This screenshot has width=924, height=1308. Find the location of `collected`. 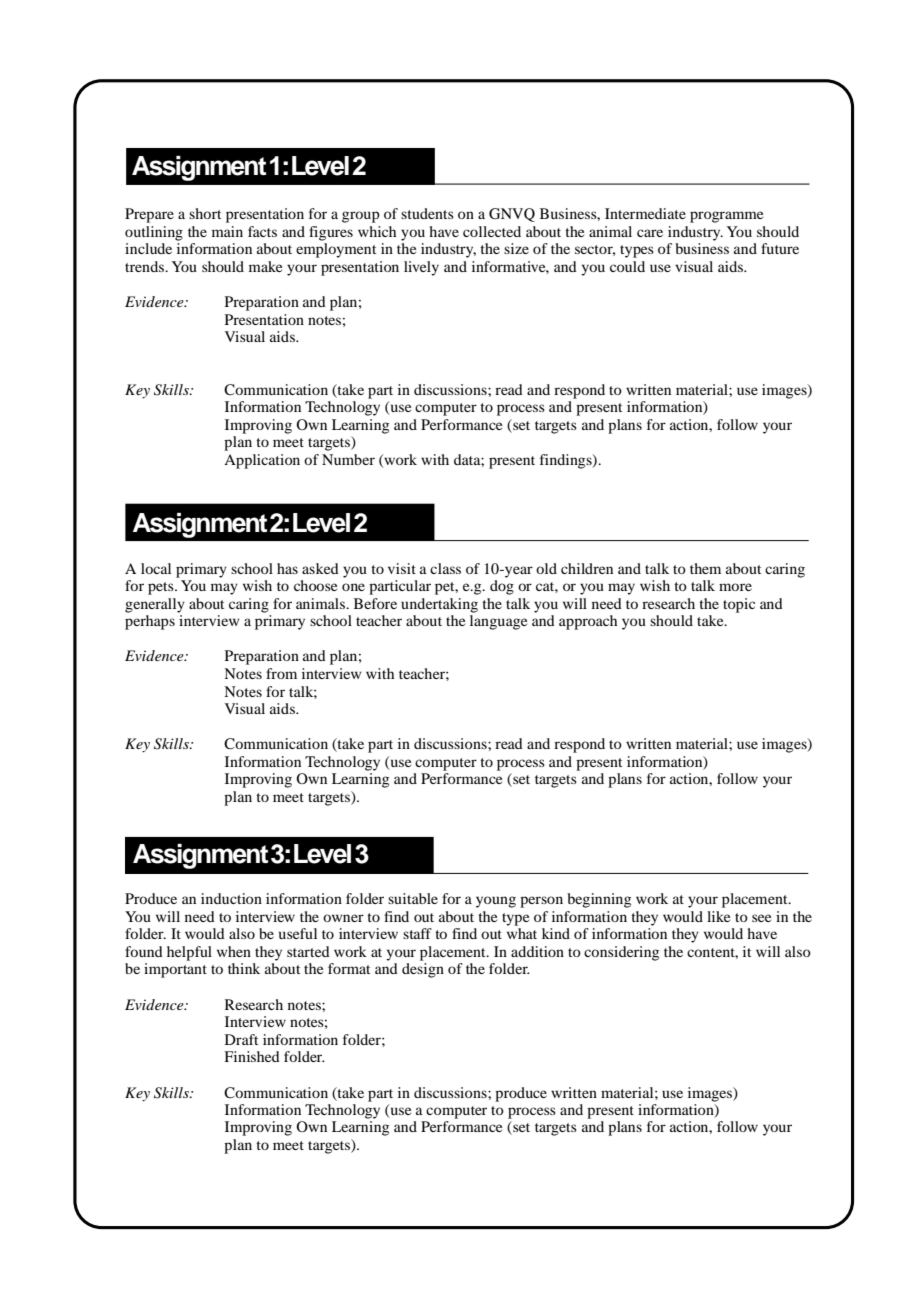

collected is located at coordinates (492, 231).
